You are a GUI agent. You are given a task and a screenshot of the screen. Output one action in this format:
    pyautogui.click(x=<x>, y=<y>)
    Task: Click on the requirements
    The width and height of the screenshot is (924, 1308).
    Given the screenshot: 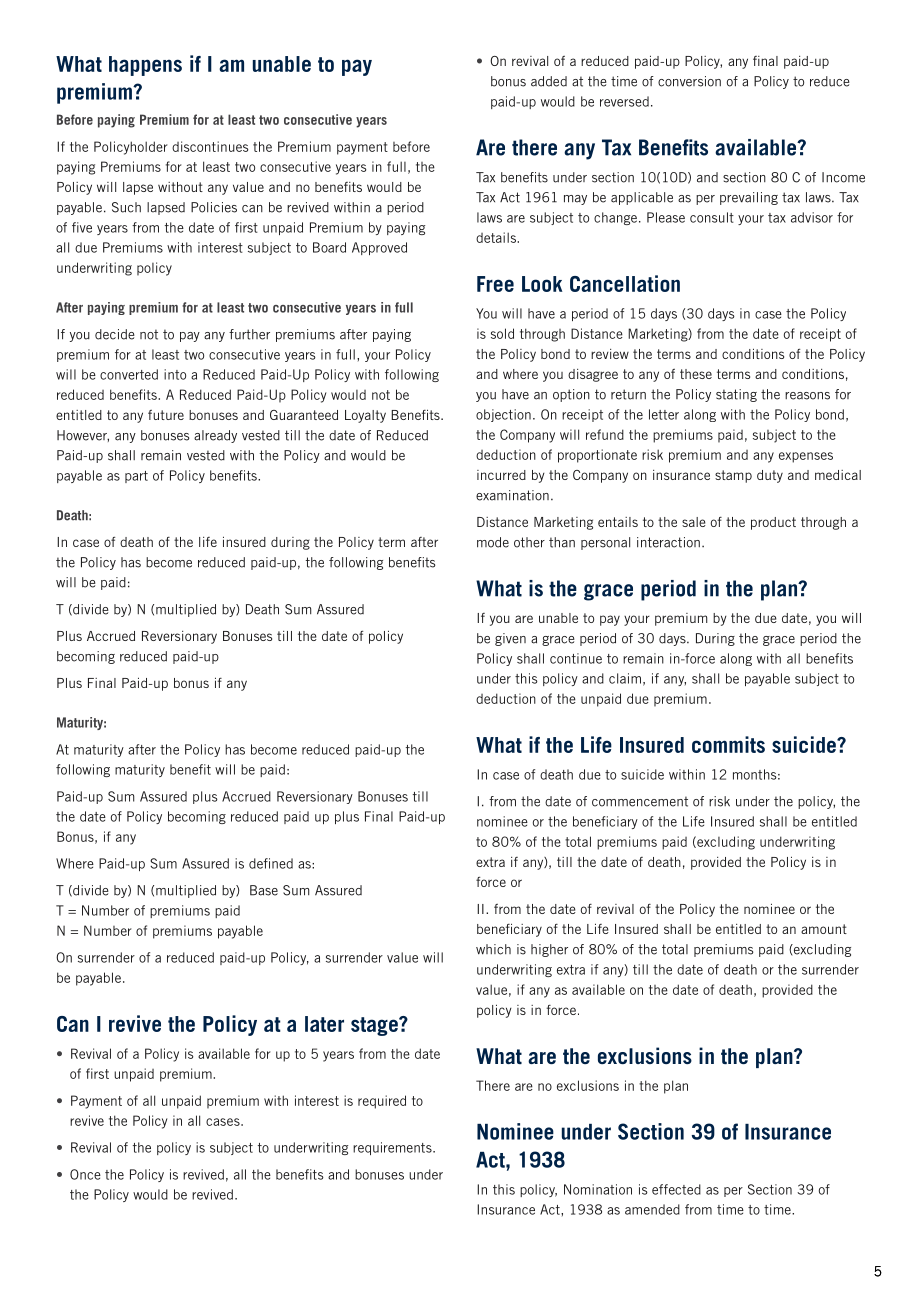 What is the action you would take?
    pyautogui.click(x=393, y=1148)
